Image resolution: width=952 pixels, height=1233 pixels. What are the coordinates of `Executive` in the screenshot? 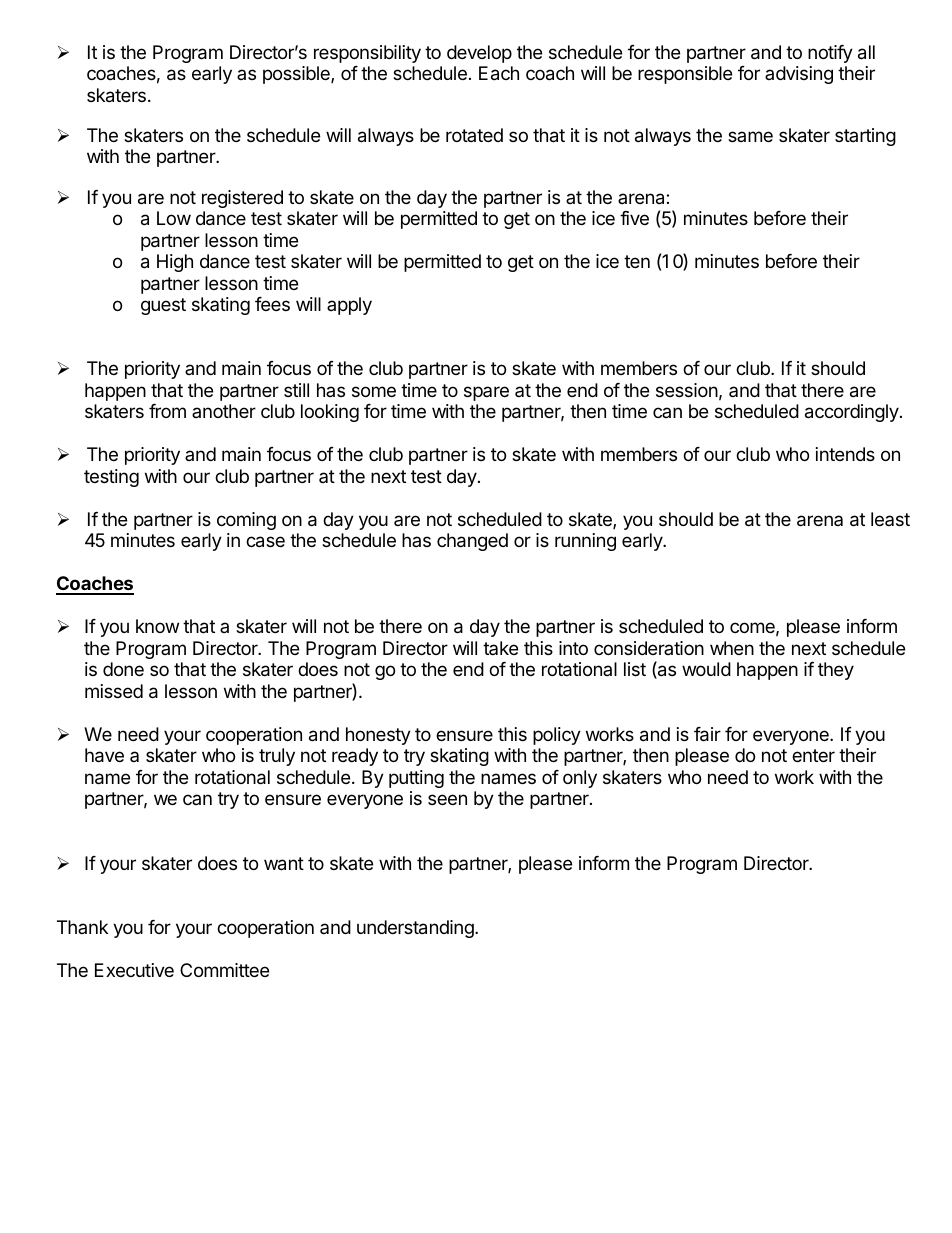 It's located at (134, 970).
